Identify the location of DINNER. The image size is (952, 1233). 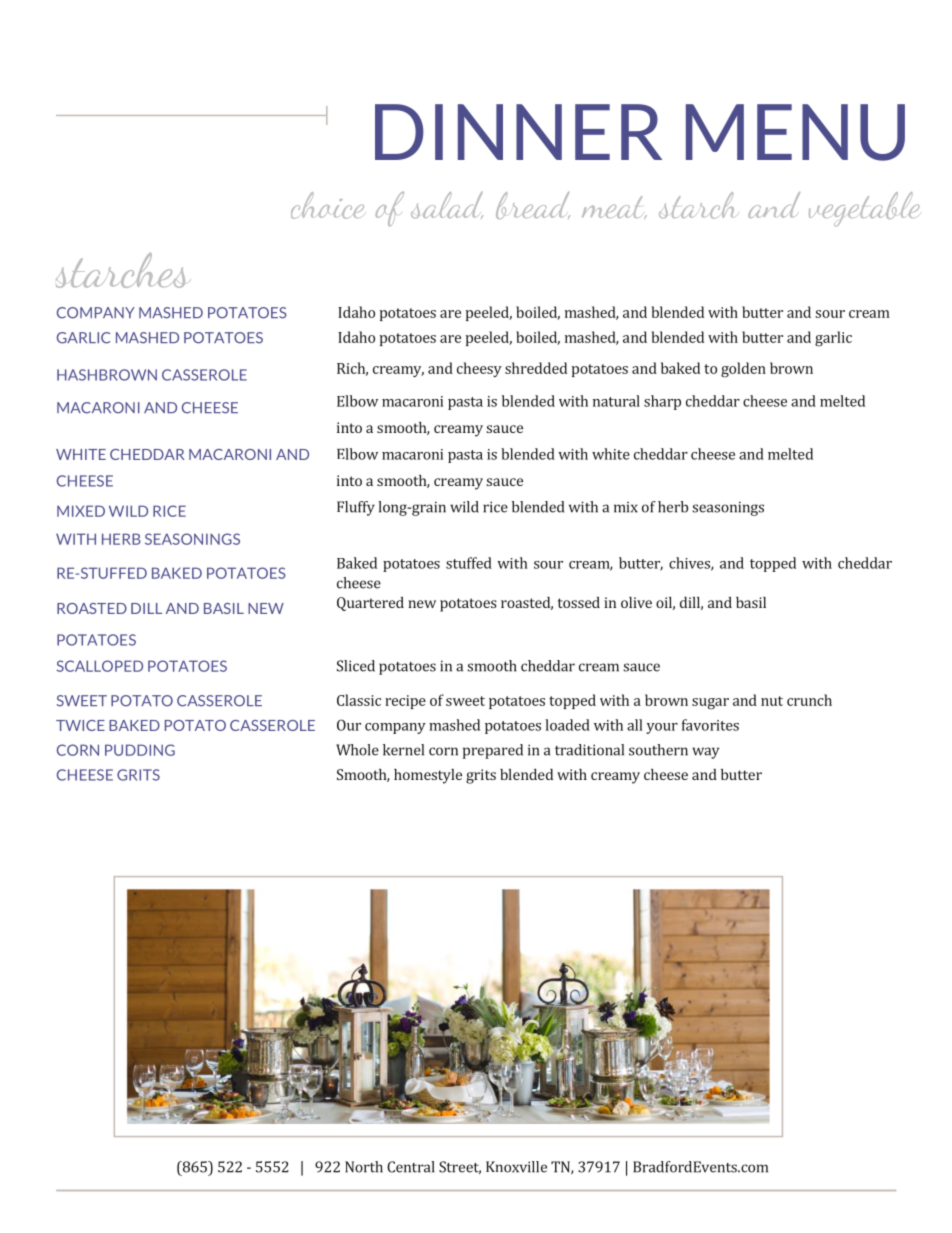
(518, 132).
